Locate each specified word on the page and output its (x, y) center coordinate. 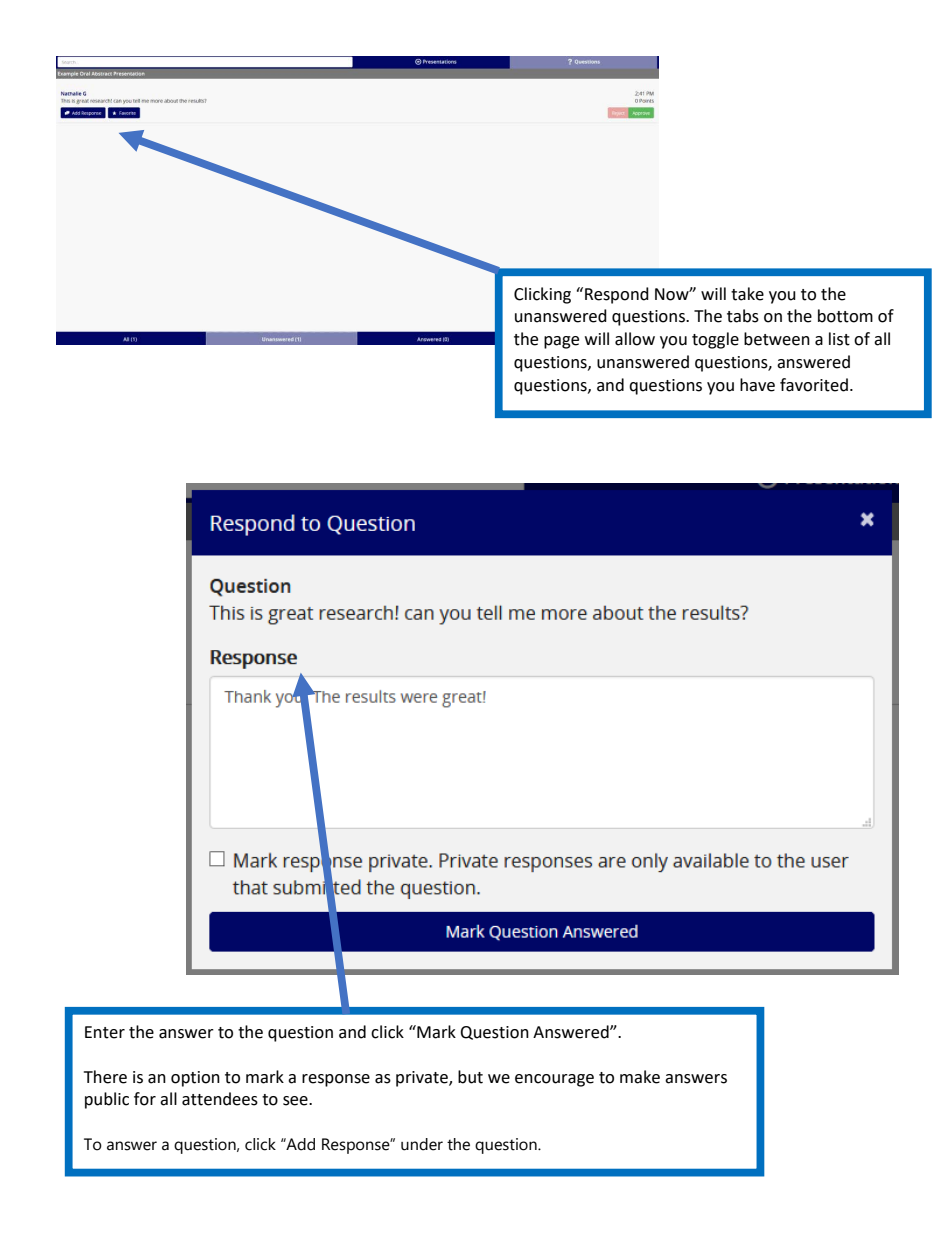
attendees (220, 1099)
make (640, 1077)
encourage (554, 1080)
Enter (105, 1032)
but (470, 1077)
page (561, 342)
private (423, 1079)
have (757, 385)
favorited (814, 385)
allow (635, 339)
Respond (617, 295)
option (195, 1079)
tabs (743, 316)
